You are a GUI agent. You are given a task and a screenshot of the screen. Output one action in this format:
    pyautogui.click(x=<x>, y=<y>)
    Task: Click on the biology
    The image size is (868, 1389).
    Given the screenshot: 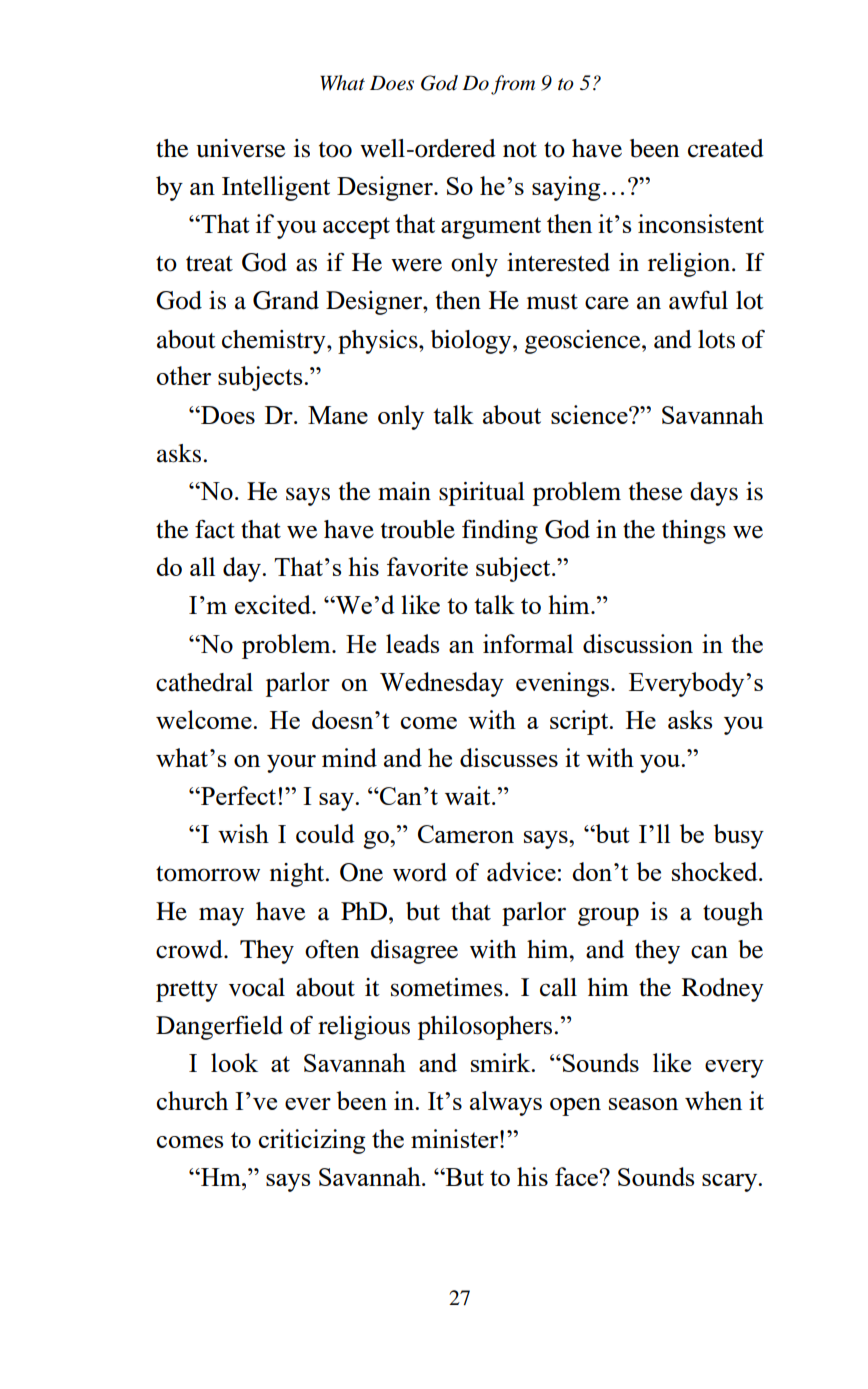 What is the action you would take?
    pyautogui.click(x=472, y=342)
